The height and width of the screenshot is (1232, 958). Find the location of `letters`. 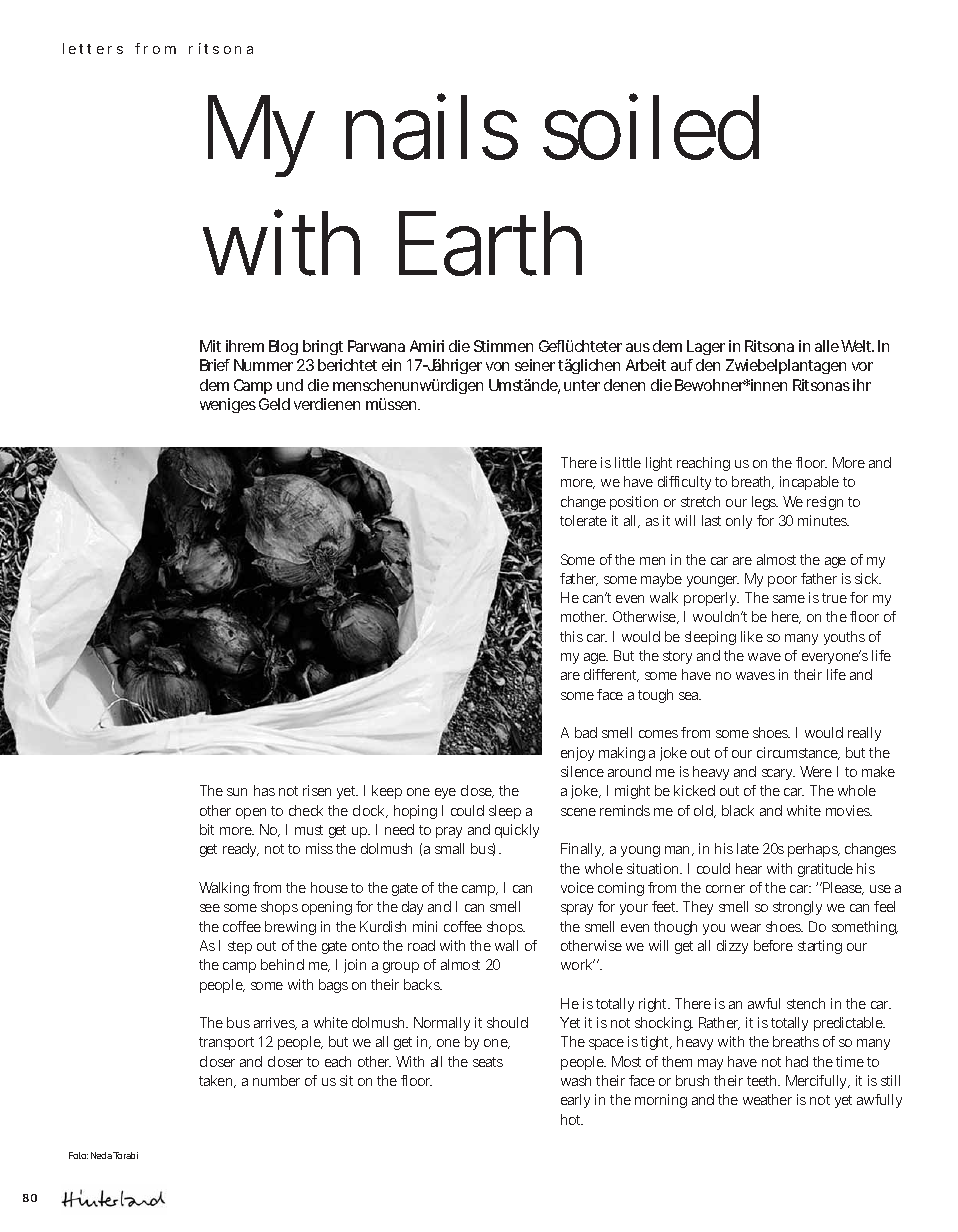

letters is located at coordinates (93, 48).
